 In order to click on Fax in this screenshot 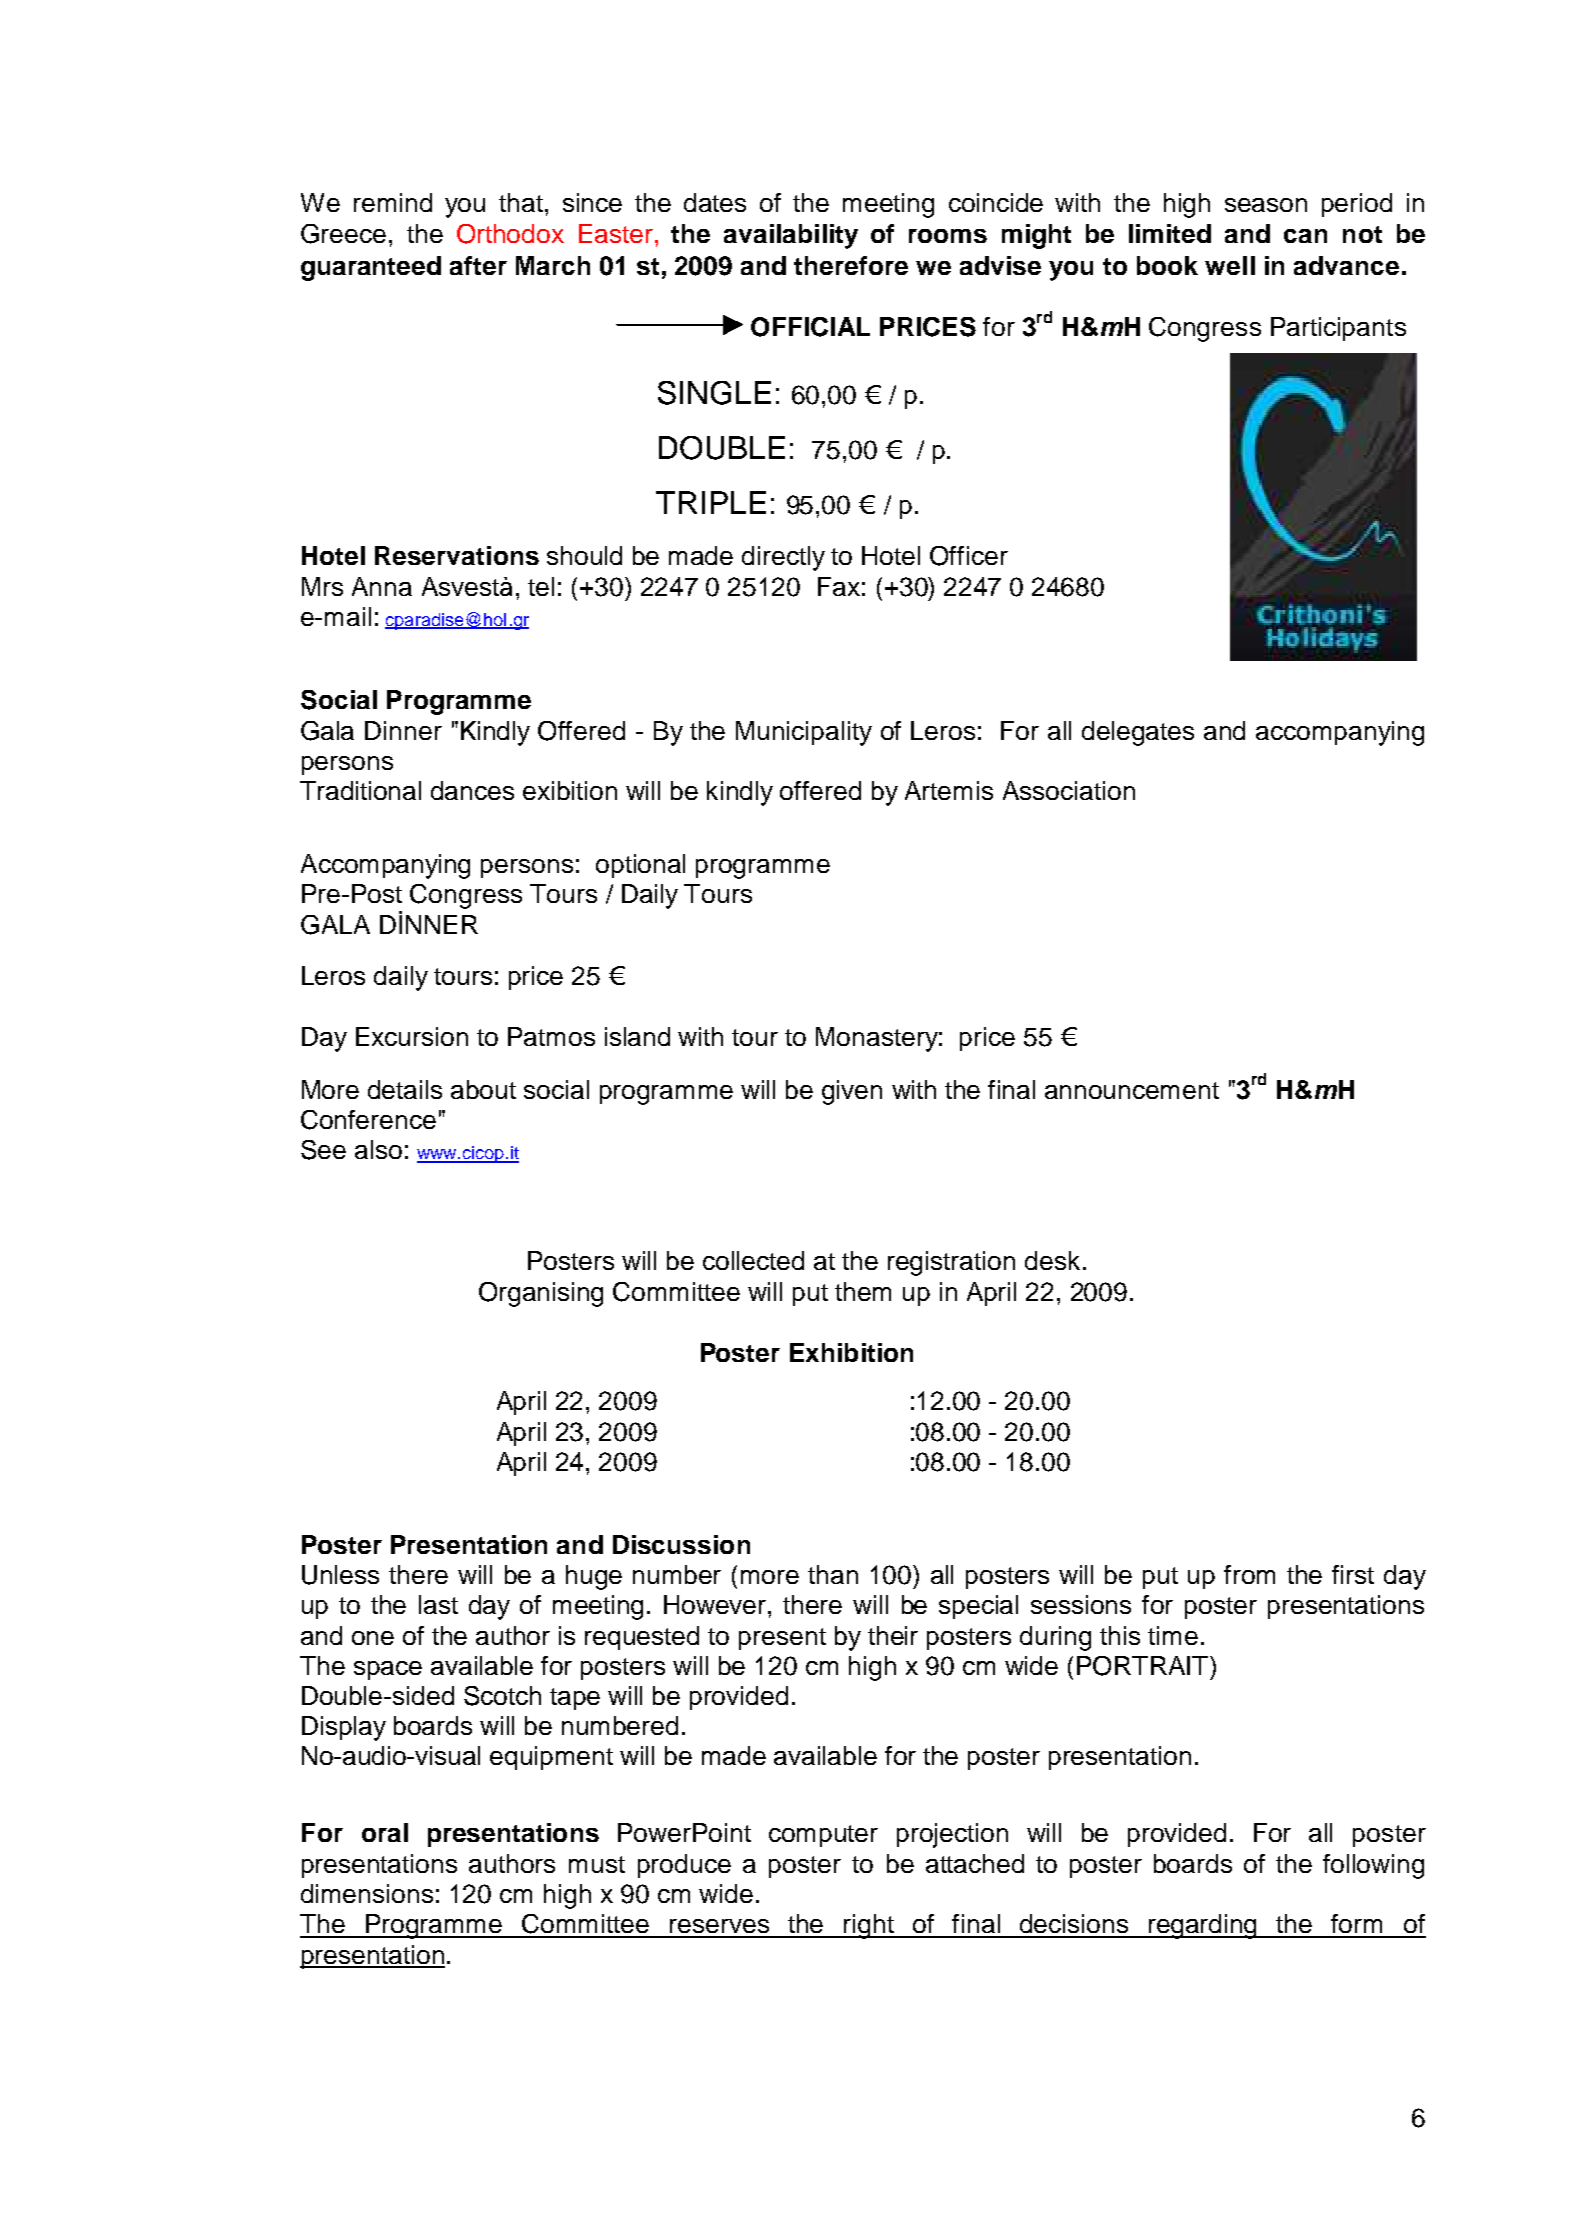, I will do `click(839, 586)`.
